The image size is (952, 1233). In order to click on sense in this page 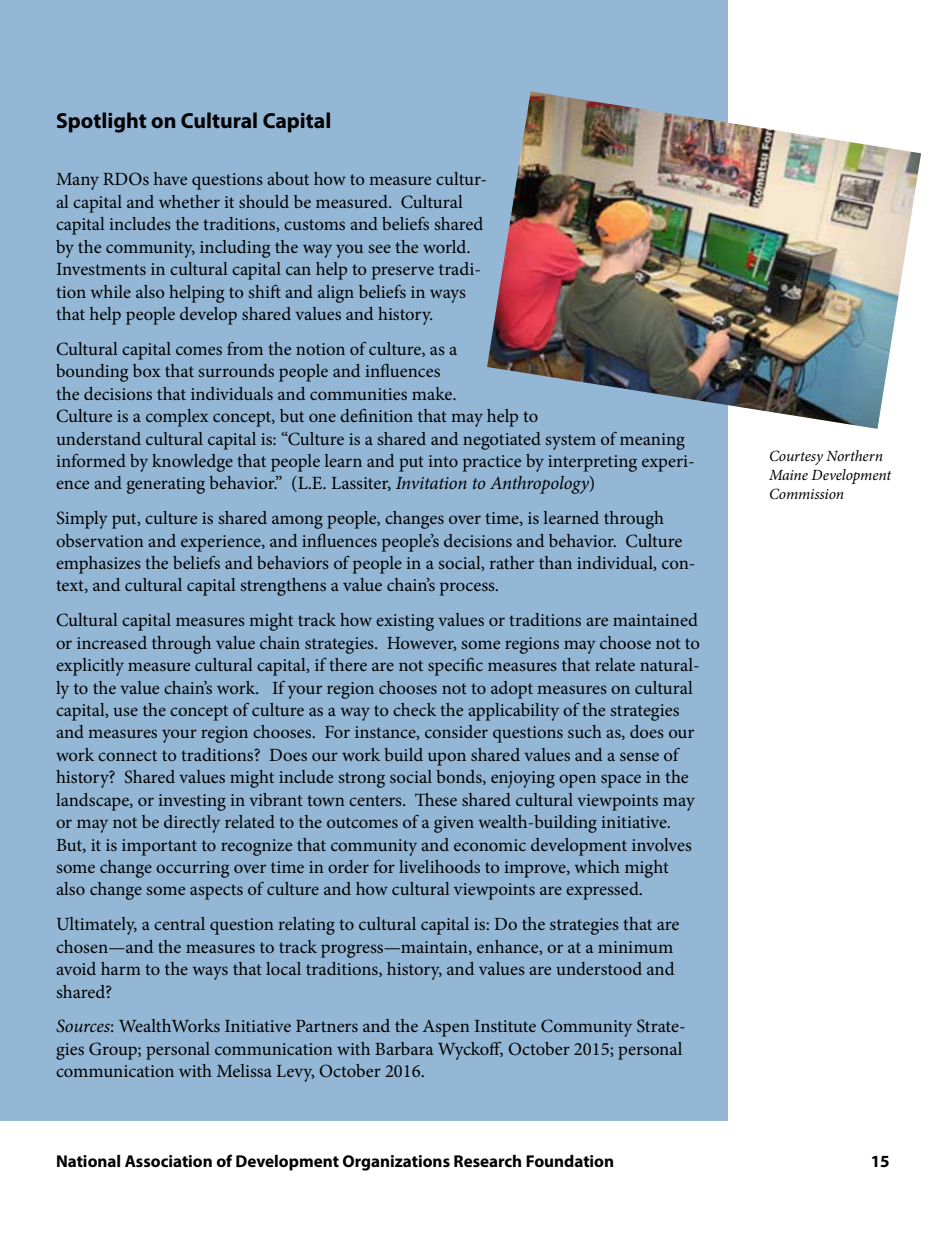, I will do `click(639, 756)`.
